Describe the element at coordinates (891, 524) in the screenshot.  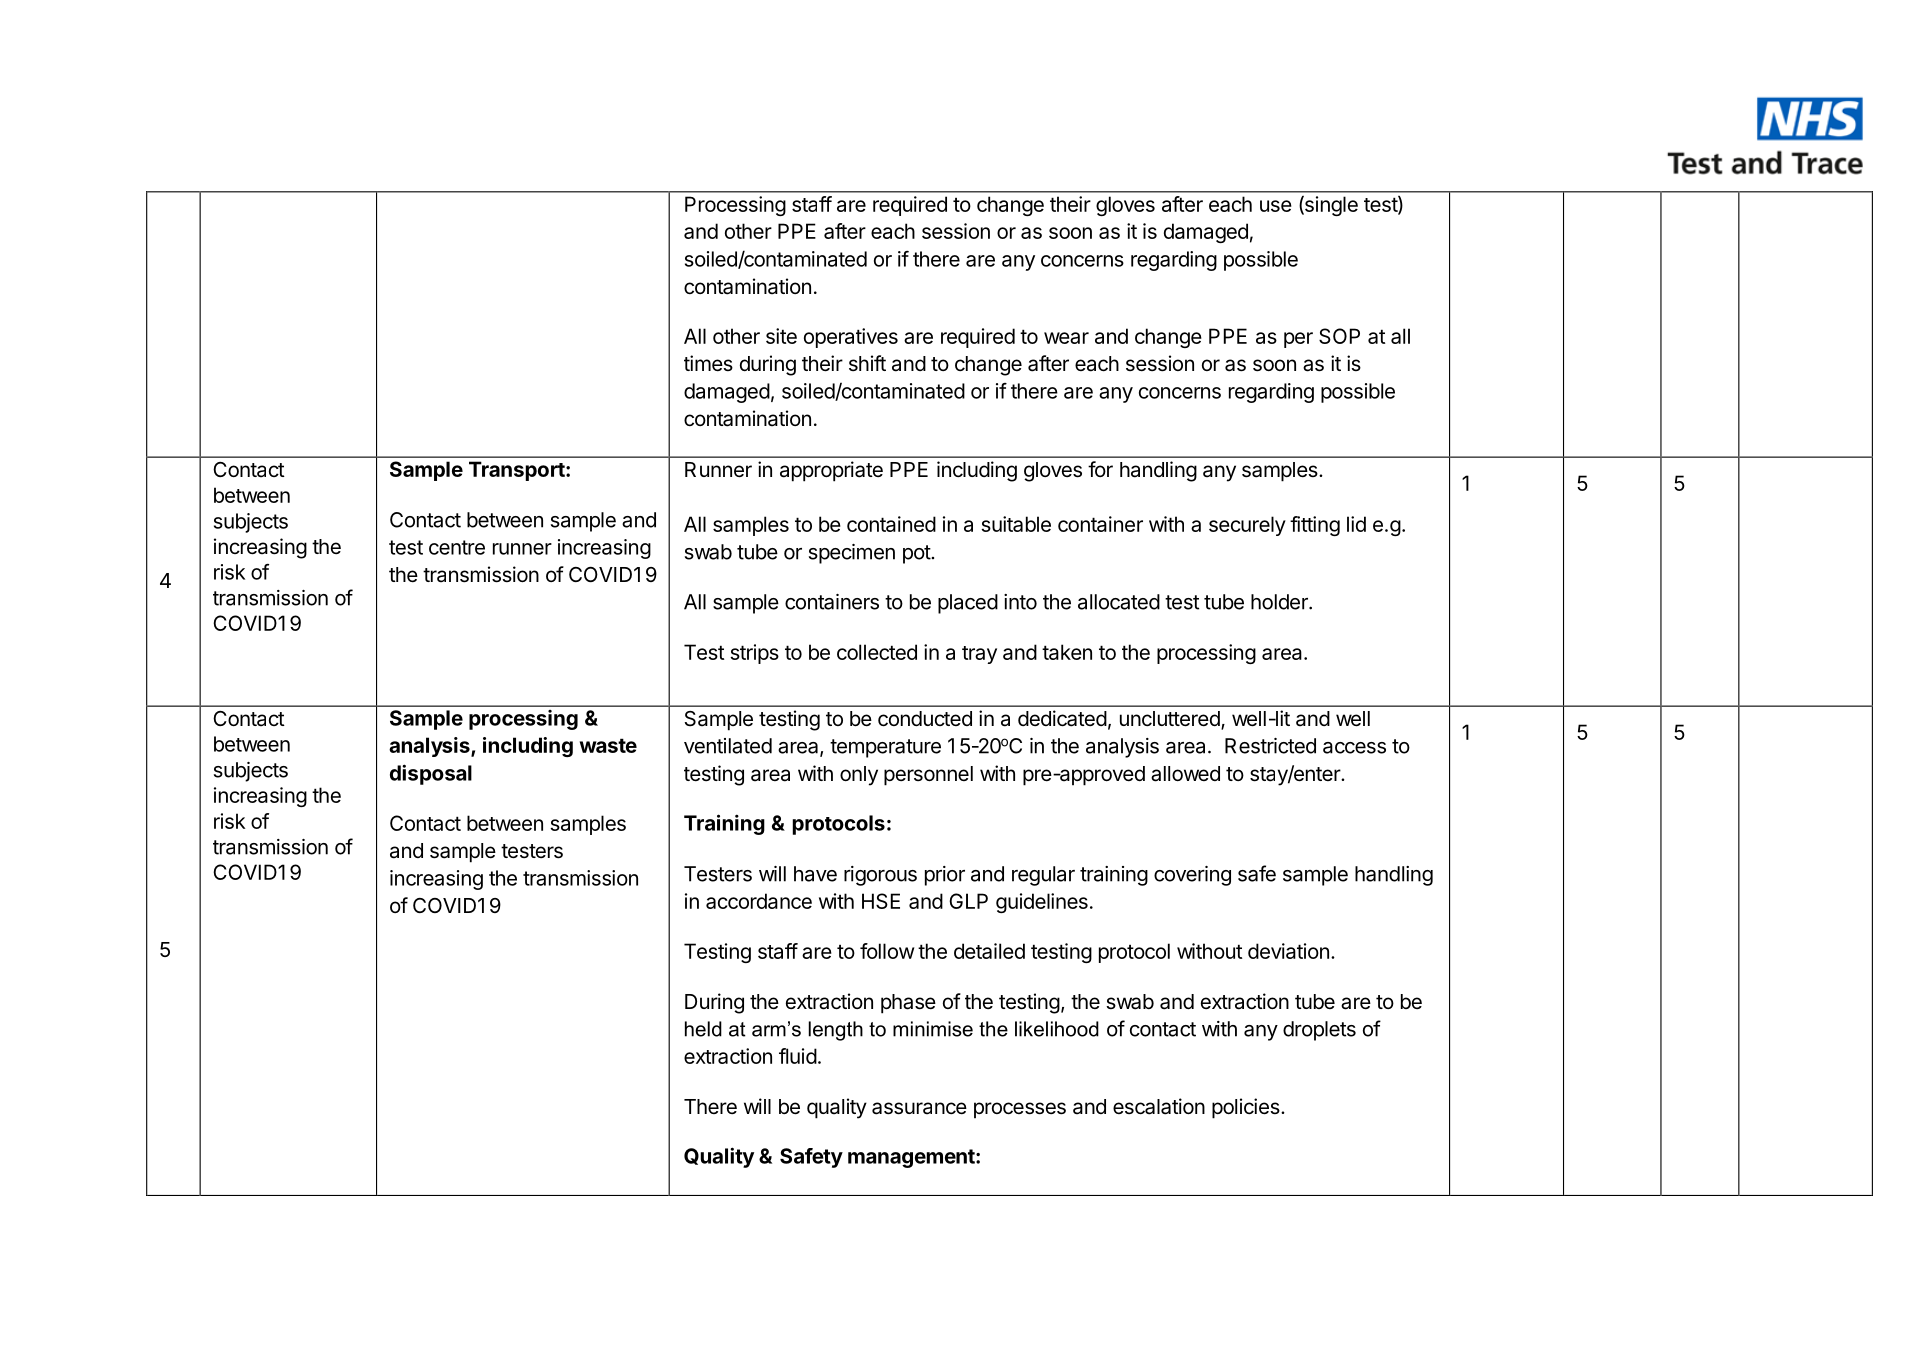
I see `contained` at that location.
